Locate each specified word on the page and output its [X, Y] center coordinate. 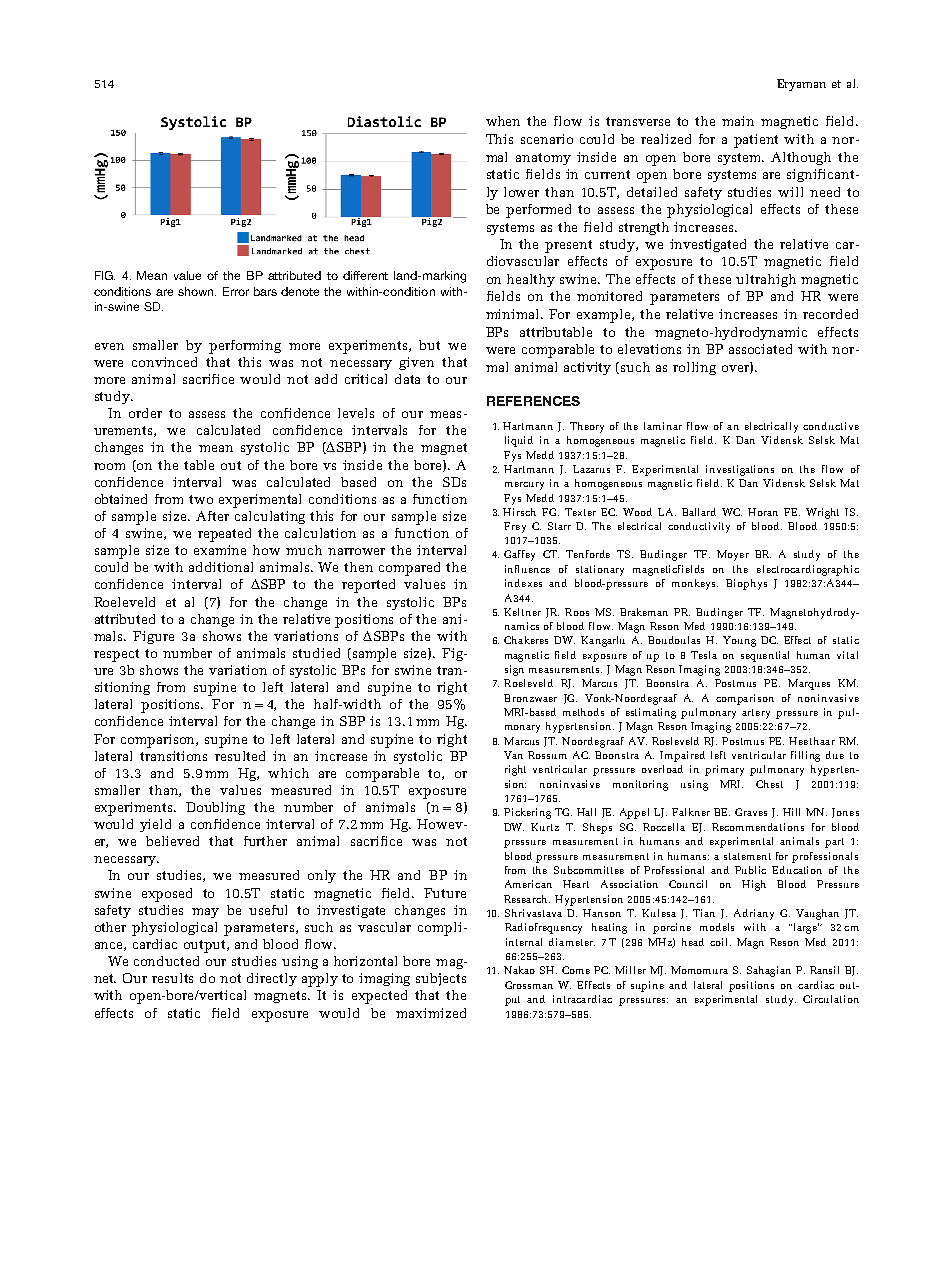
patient [756, 141]
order [145, 413]
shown [197, 291]
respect [116, 655]
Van [513, 755]
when [503, 121]
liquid [519, 441]
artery [756, 714]
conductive [831, 426]
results [172, 978]
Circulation [831, 999]
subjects [441, 979]
